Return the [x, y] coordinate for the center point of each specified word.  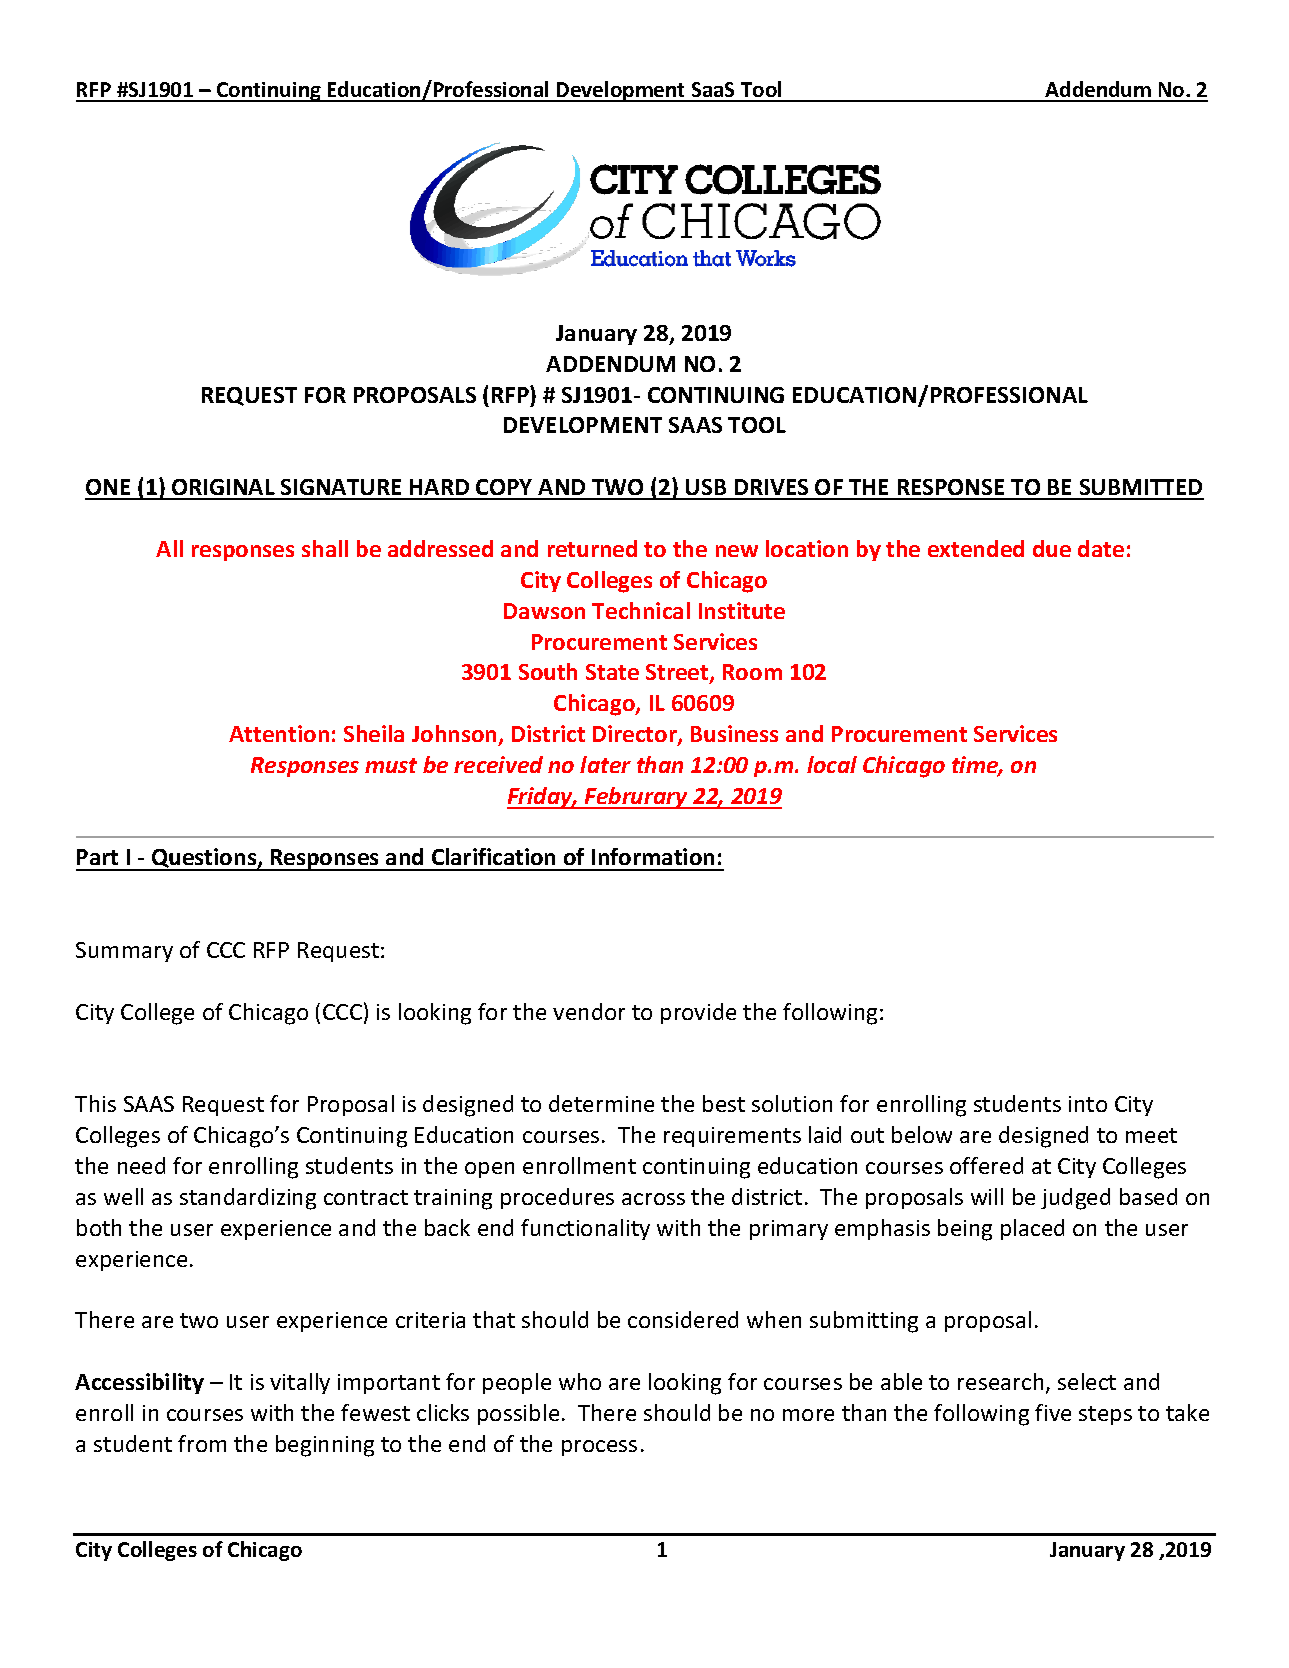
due [1052, 548]
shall [325, 548]
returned [592, 548]
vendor [589, 1011]
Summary [124, 952]
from [202, 1443]
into [1088, 1104]
